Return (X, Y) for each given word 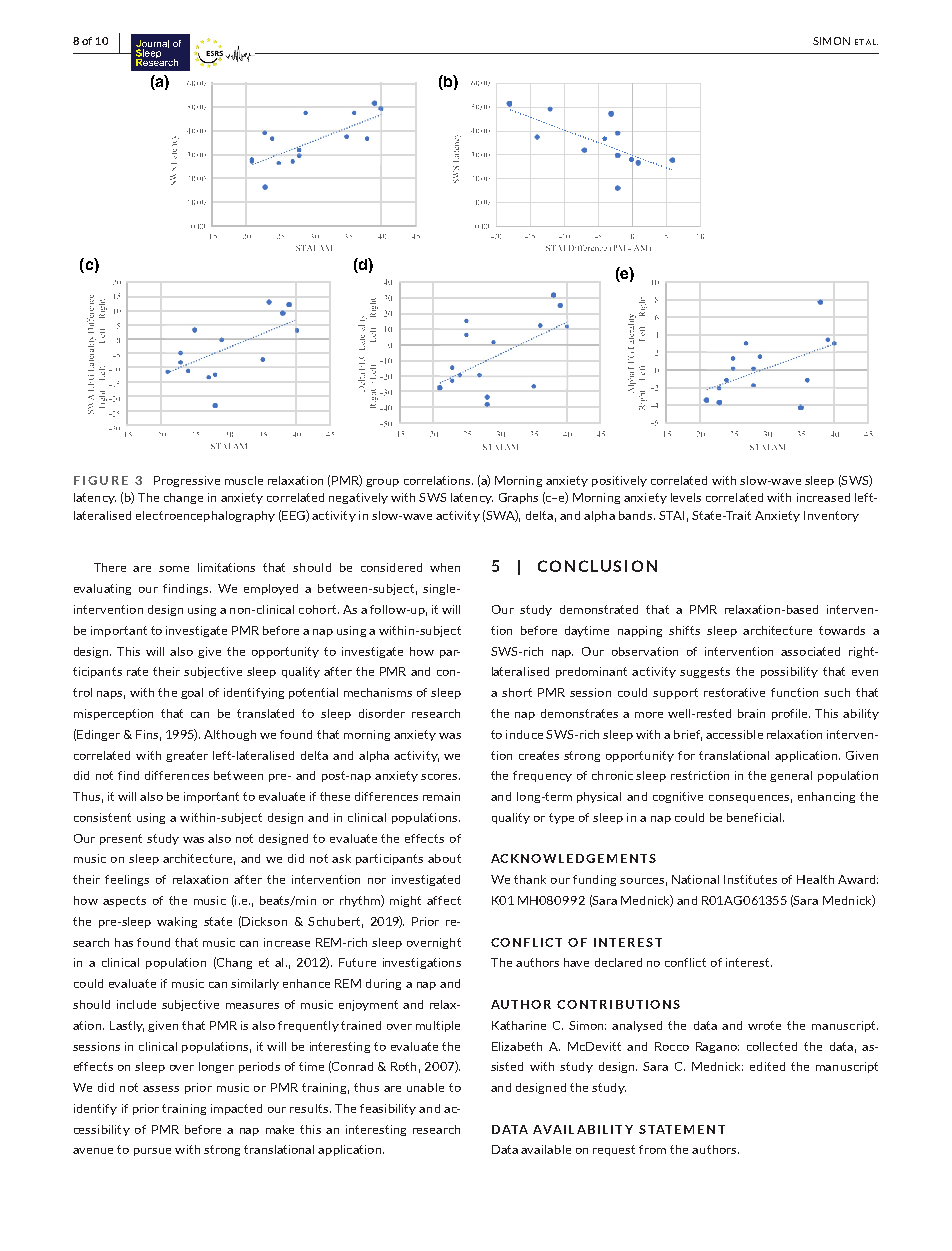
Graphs (518, 498)
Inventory (831, 516)
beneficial (754, 817)
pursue (152, 1152)
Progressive (187, 481)
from (652, 1149)
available (546, 1149)
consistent (102, 817)
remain (441, 796)
